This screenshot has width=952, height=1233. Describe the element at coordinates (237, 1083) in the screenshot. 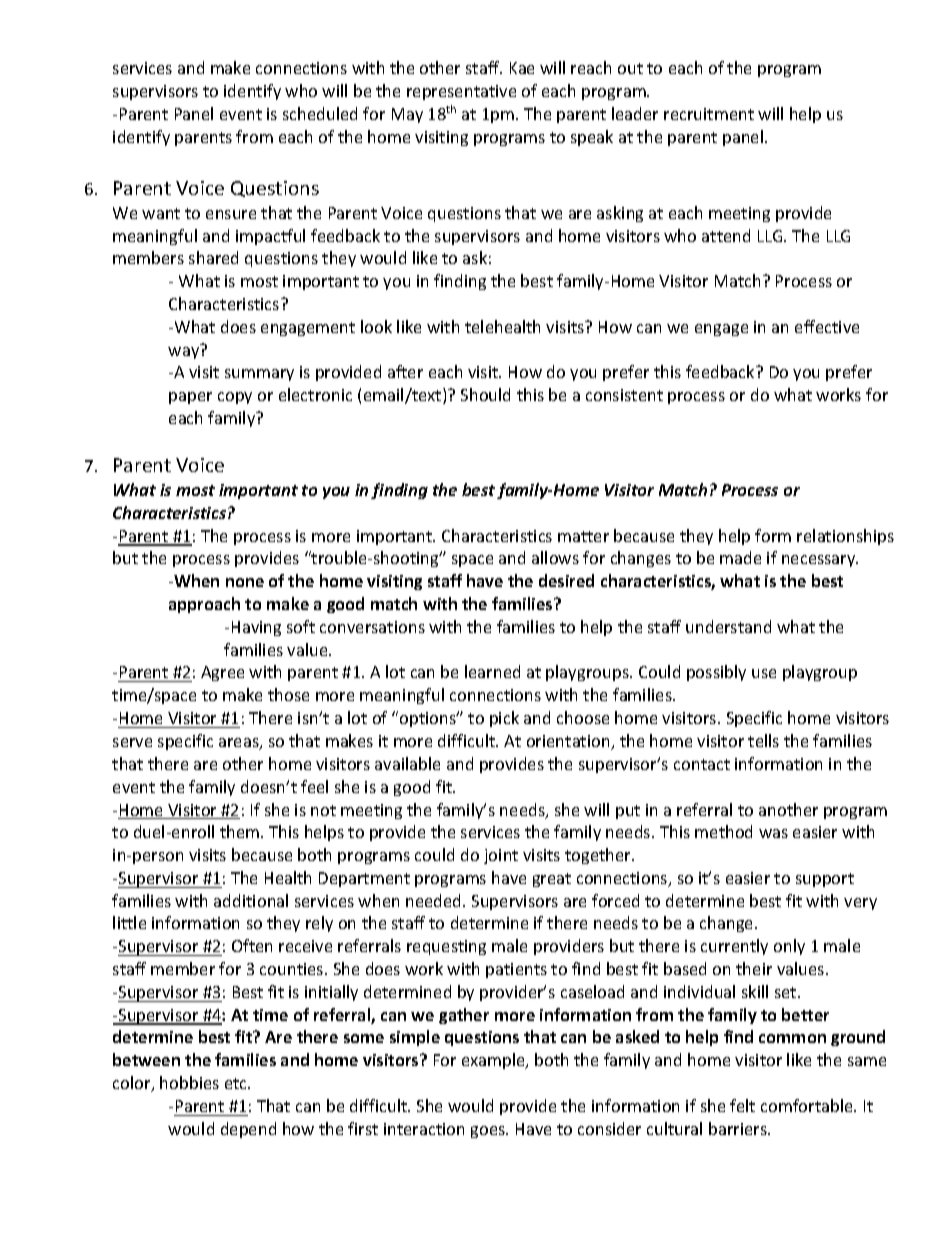

I see `etc` at that location.
